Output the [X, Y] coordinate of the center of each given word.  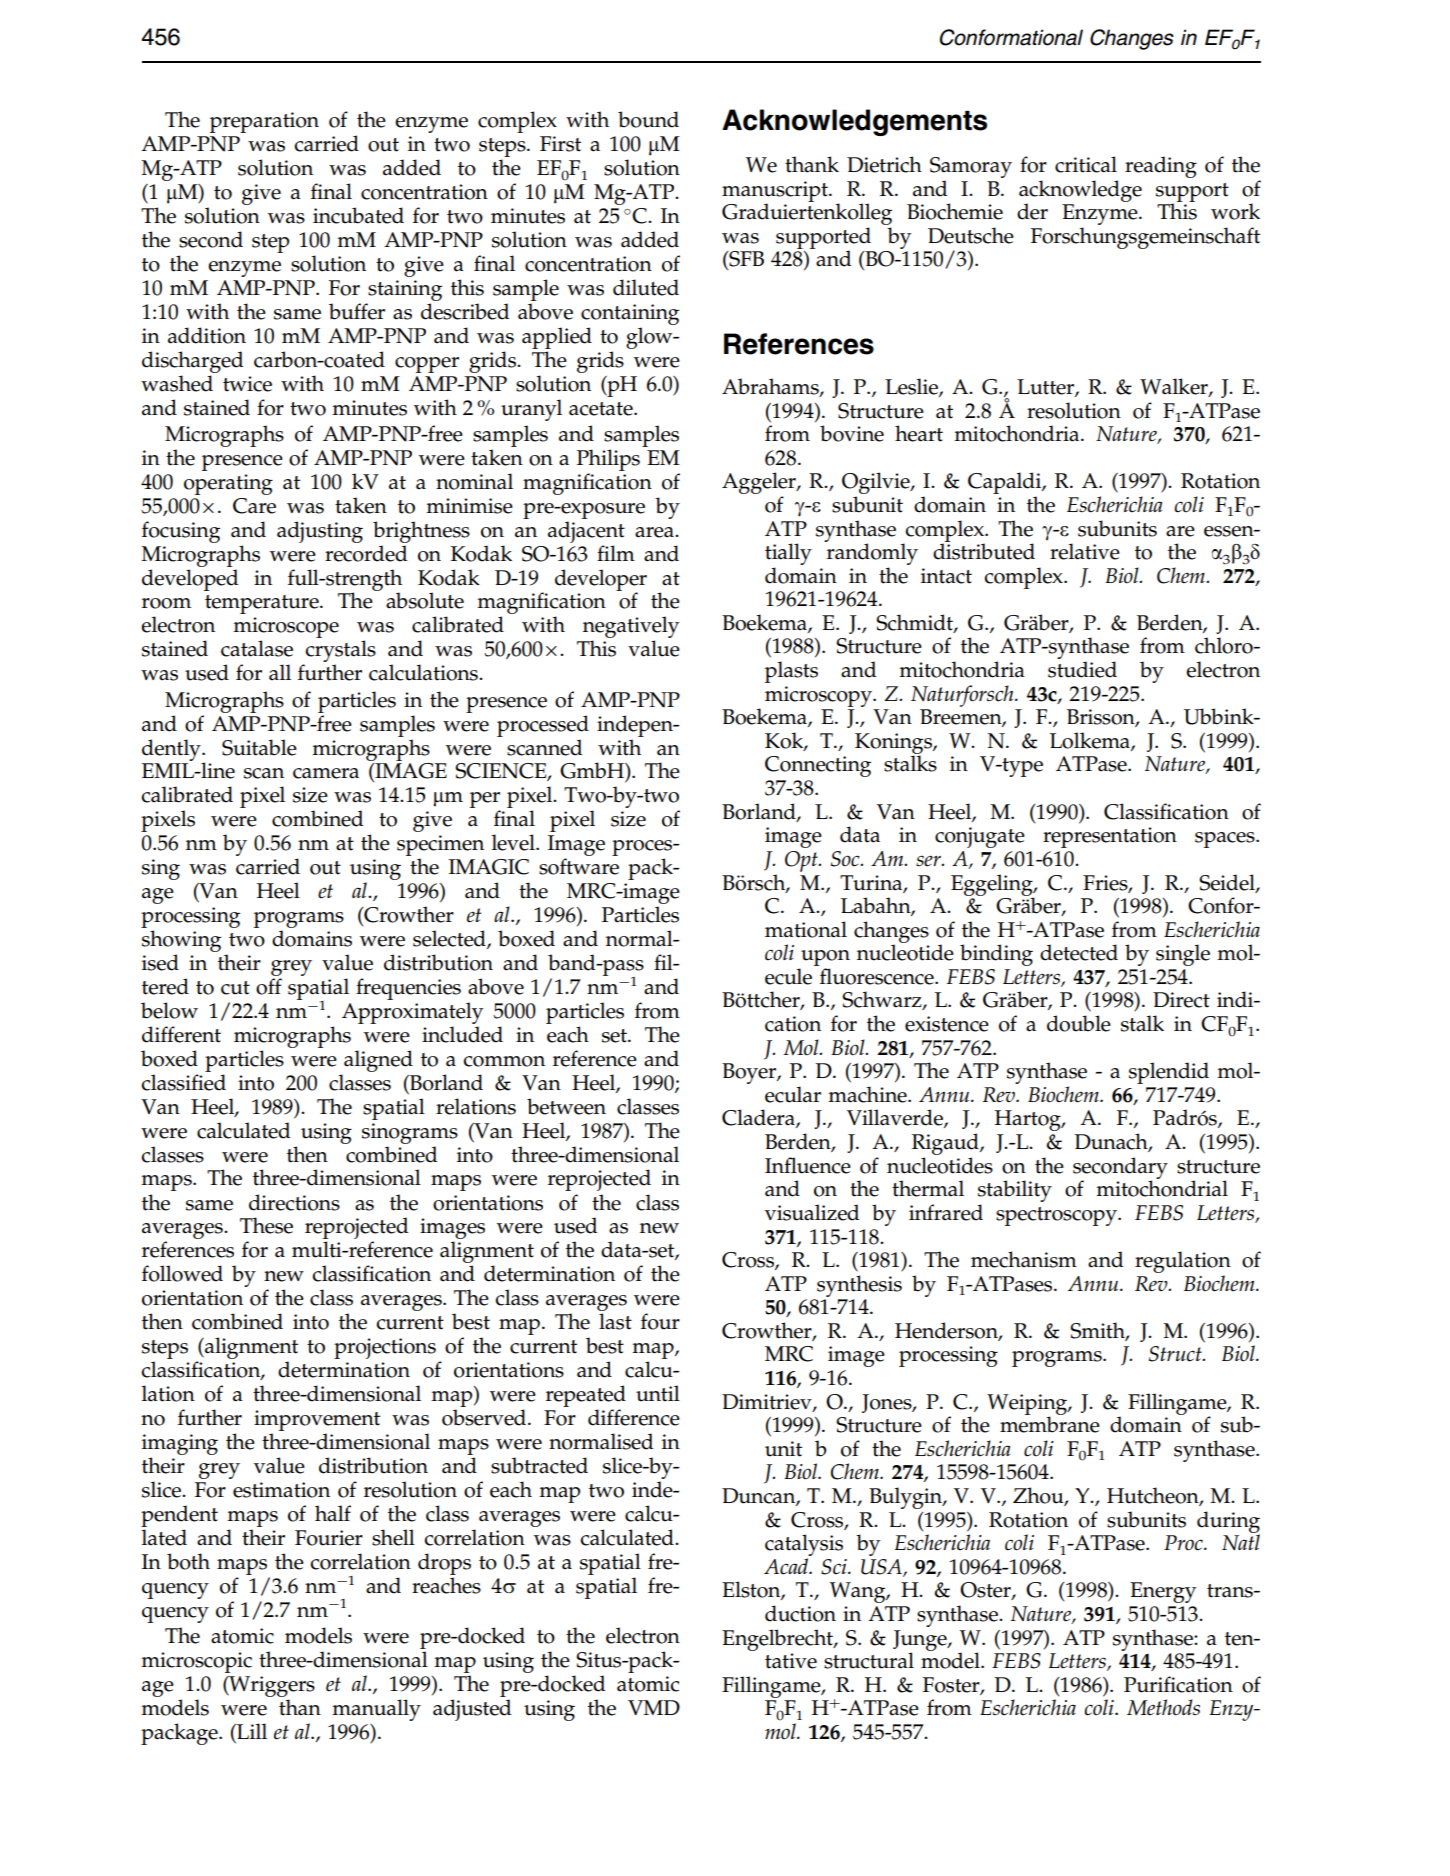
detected [1079, 952]
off [269, 986]
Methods [1163, 1707]
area [655, 532]
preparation [264, 122]
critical [1086, 164]
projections [385, 1348]
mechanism [1024, 1259]
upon [824, 959]
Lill [251, 1731]
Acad [787, 1566]
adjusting [320, 532]
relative [1085, 551]
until [658, 1393]
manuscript [776, 192]
